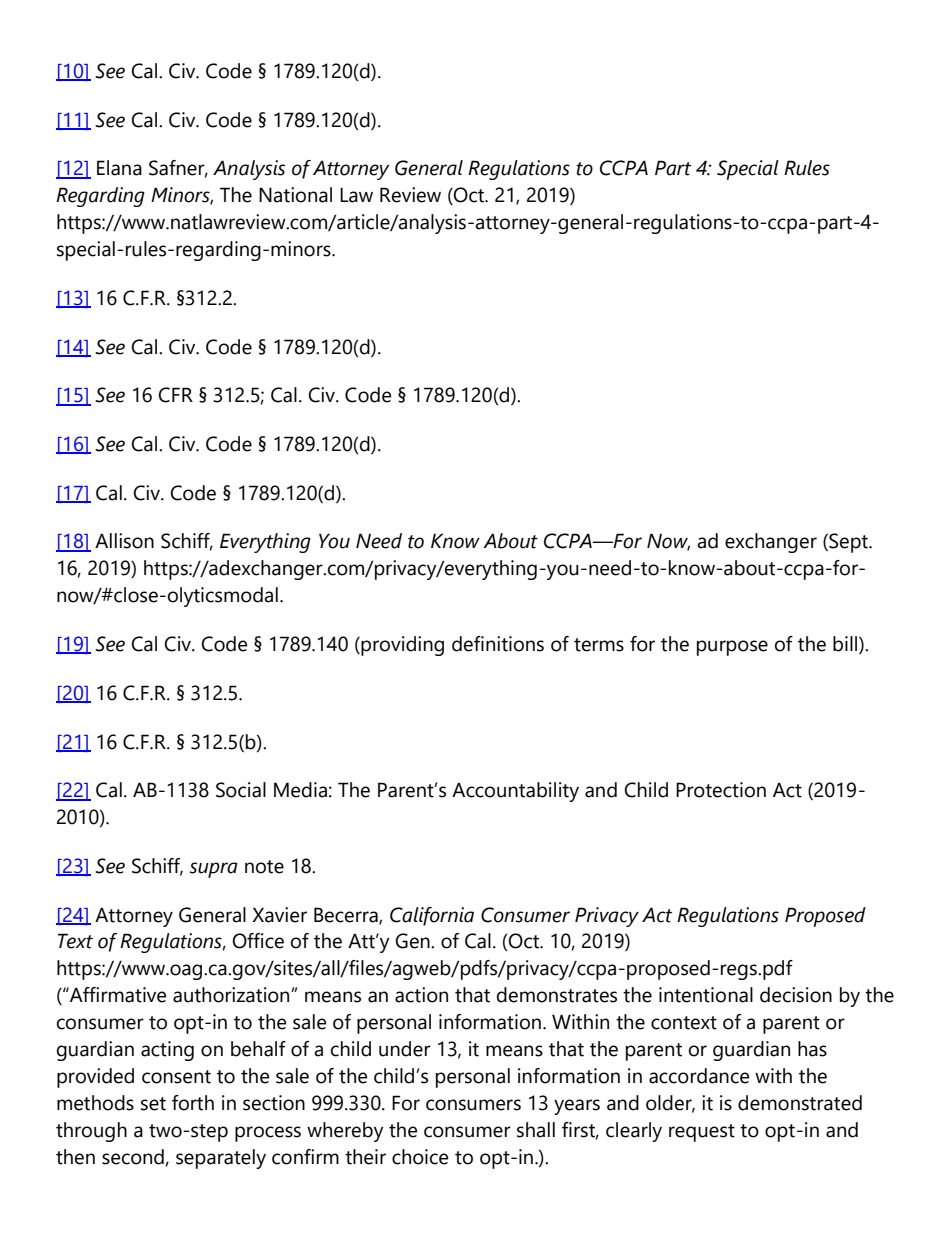 The height and width of the page is (1233, 952). I want to click on Protection, so click(721, 790).
